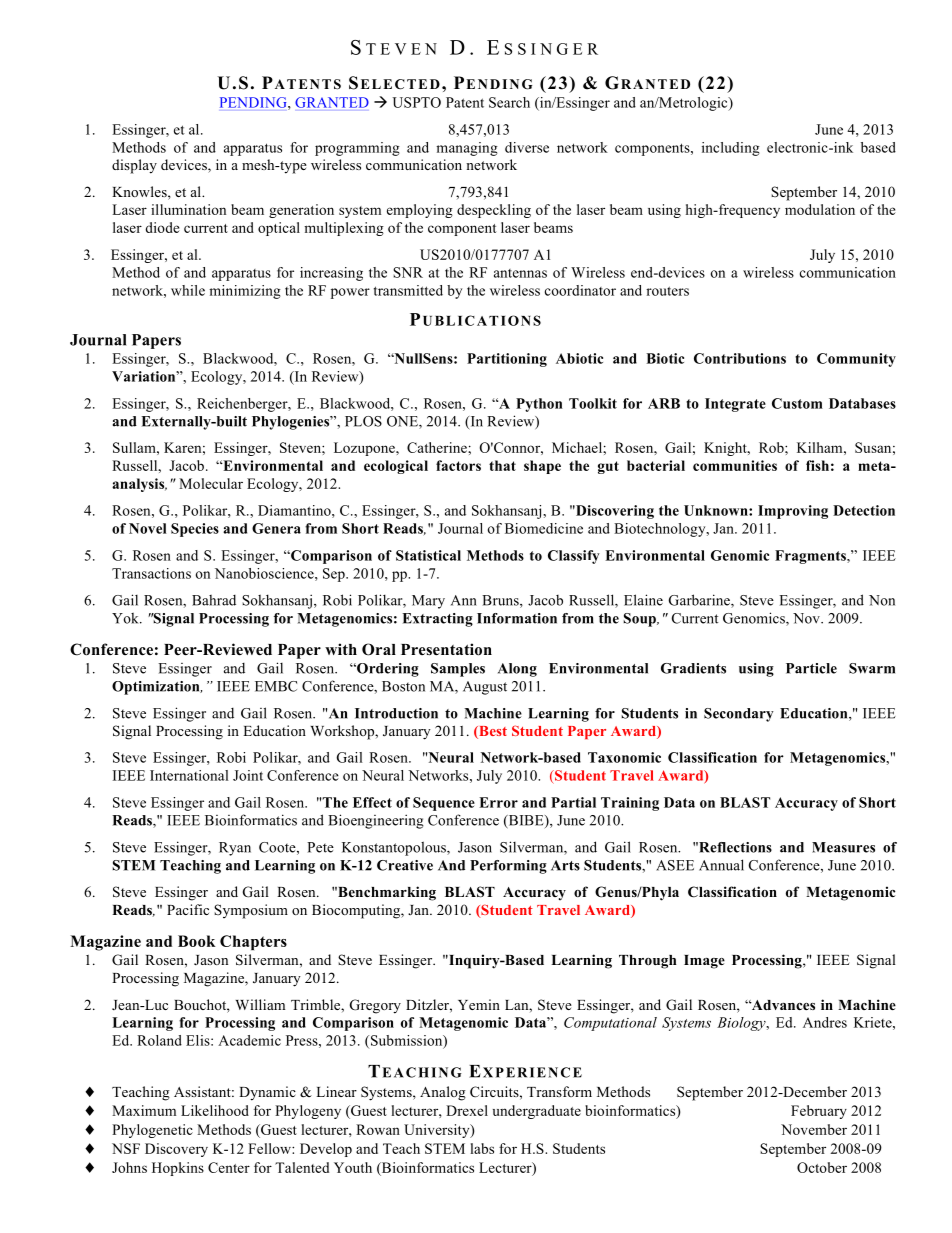 Image resolution: width=952 pixels, height=1233 pixels. What do you see at coordinates (134, 166) in the page?
I see `display` at bounding box center [134, 166].
